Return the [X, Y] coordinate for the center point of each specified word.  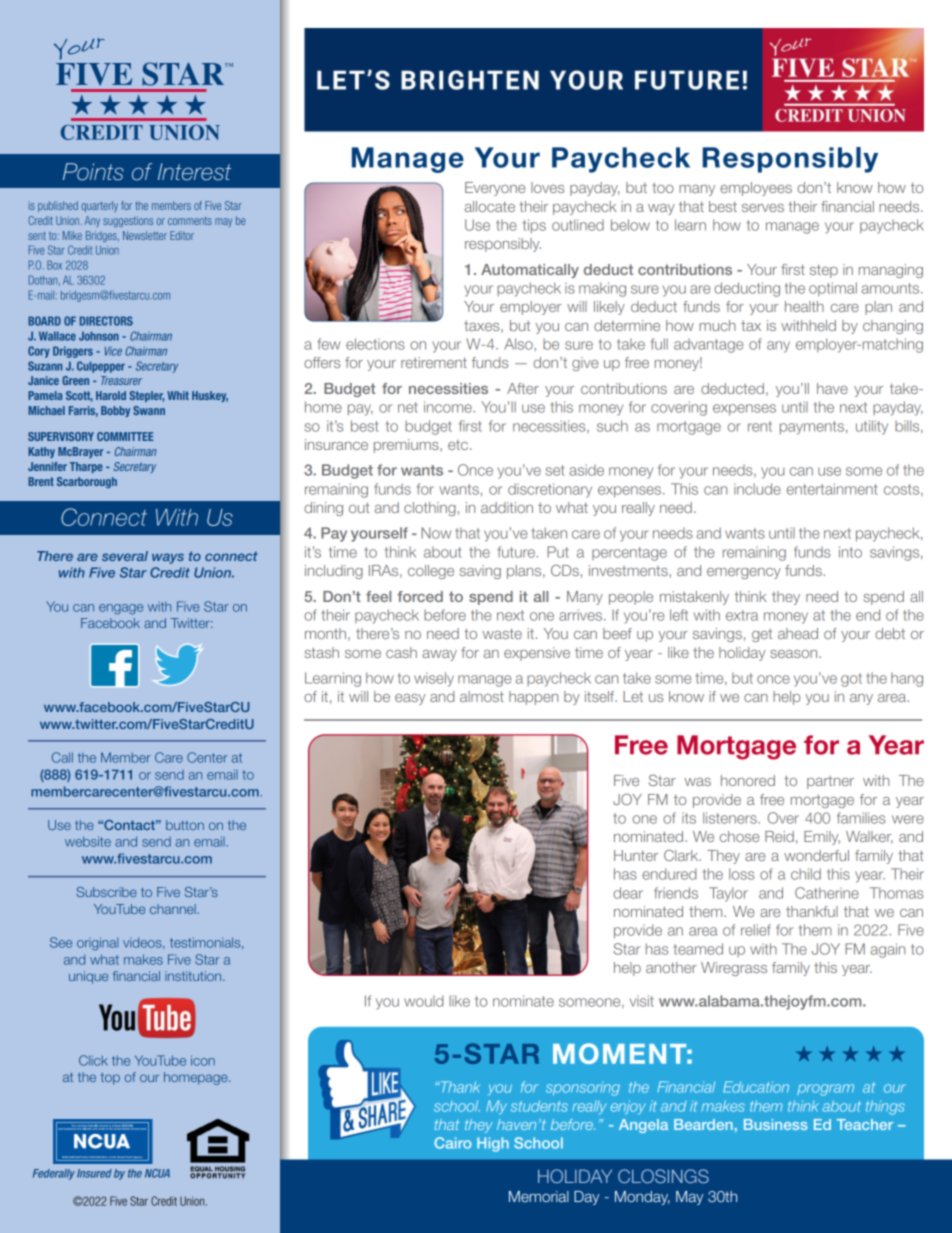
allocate [490, 206]
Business [776, 1124]
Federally [54, 1174]
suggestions [128, 221]
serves [763, 208]
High [493, 1144]
